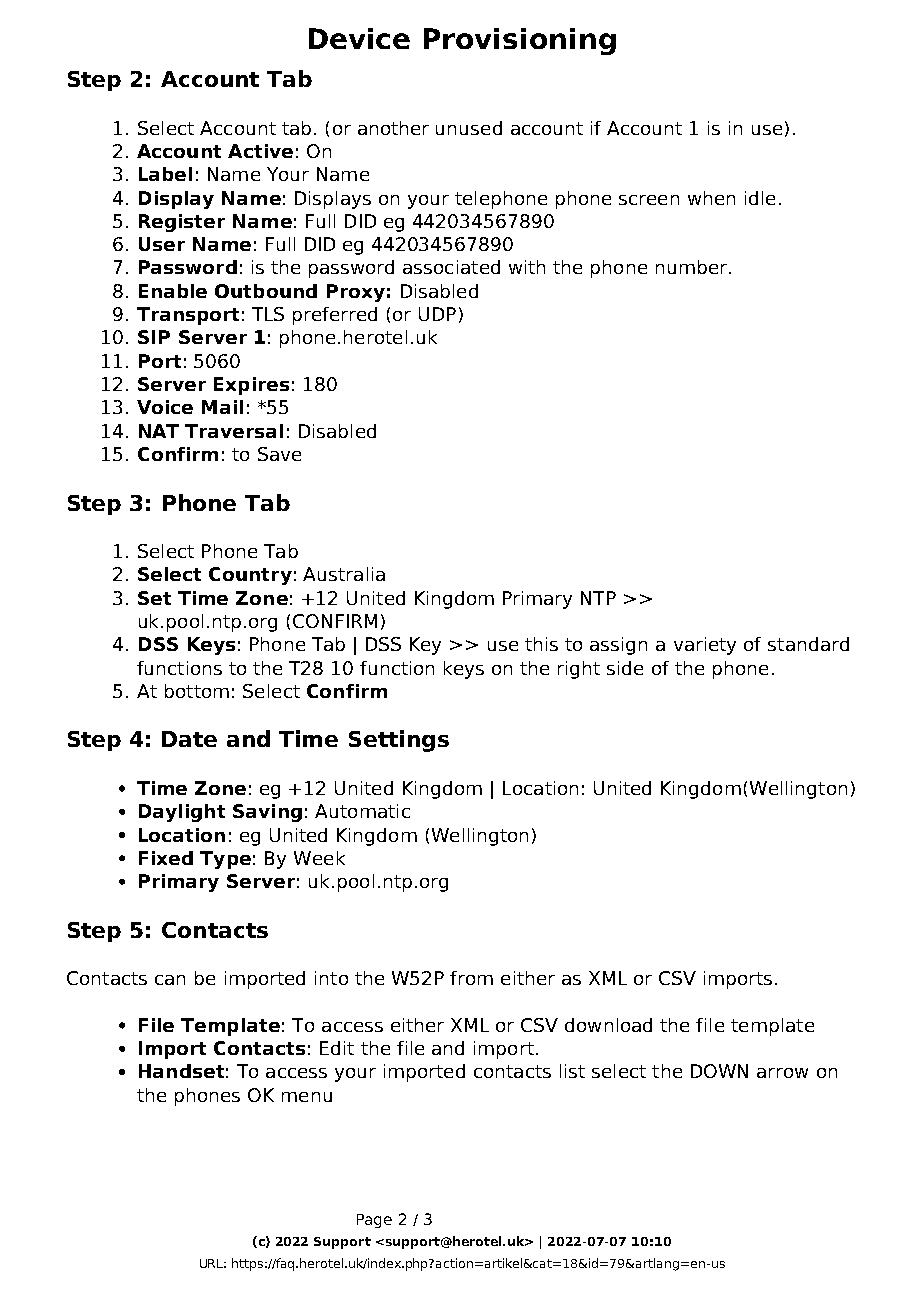 The image size is (924, 1308). What do you see at coordinates (711, 198) in the screenshot?
I see `when` at bounding box center [711, 198].
